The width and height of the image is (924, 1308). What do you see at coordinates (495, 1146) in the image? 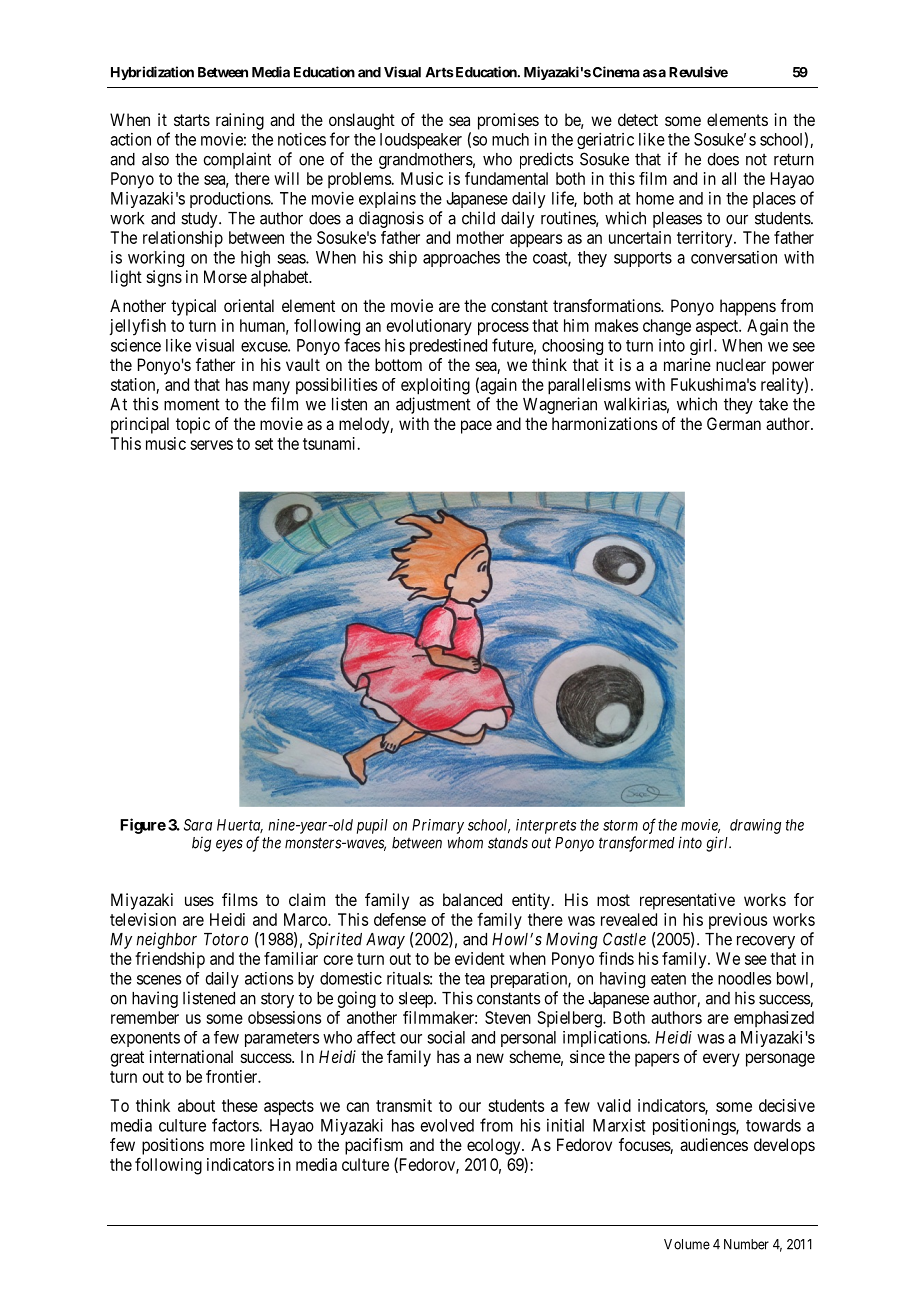
I see `ecology` at bounding box center [495, 1146].
